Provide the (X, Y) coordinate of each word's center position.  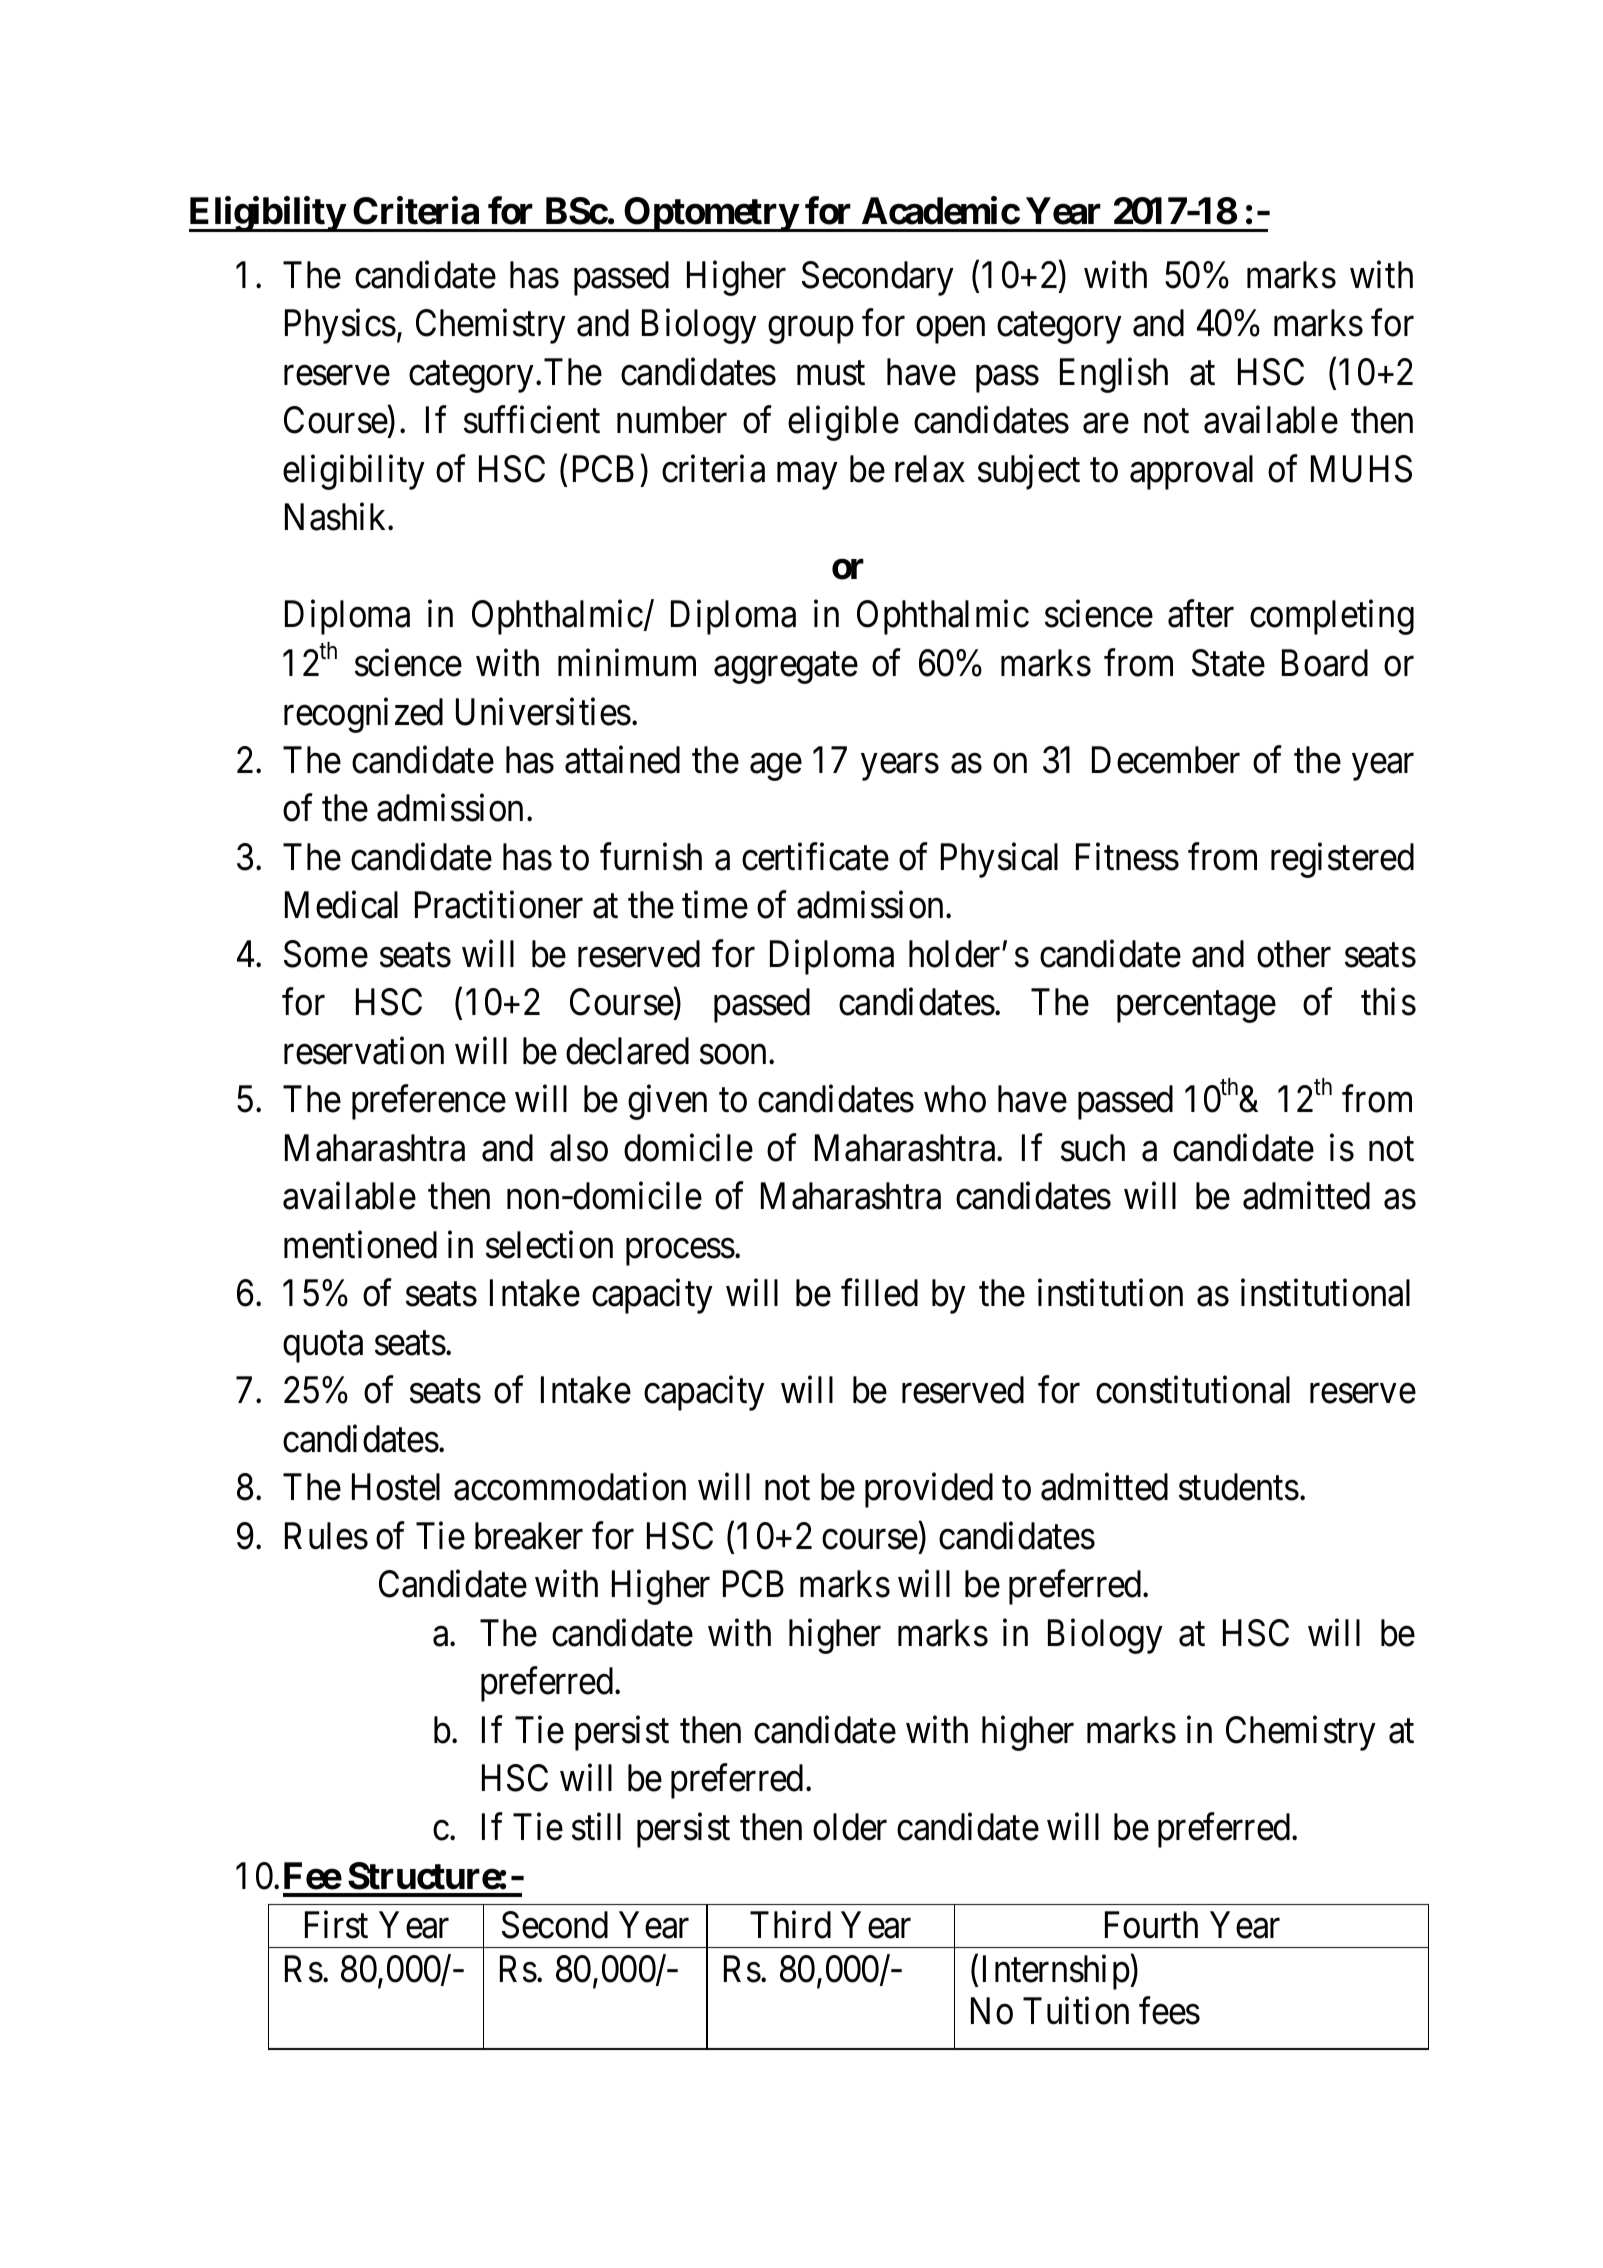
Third (790, 1925)
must (831, 374)
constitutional (1193, 1390)
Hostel (396, 1487)
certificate (815, 857)
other (1294, 954)
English (1114, 375)
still (596, 1827)
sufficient (532, 420)
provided (929, 1490)
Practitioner (499, 905)
